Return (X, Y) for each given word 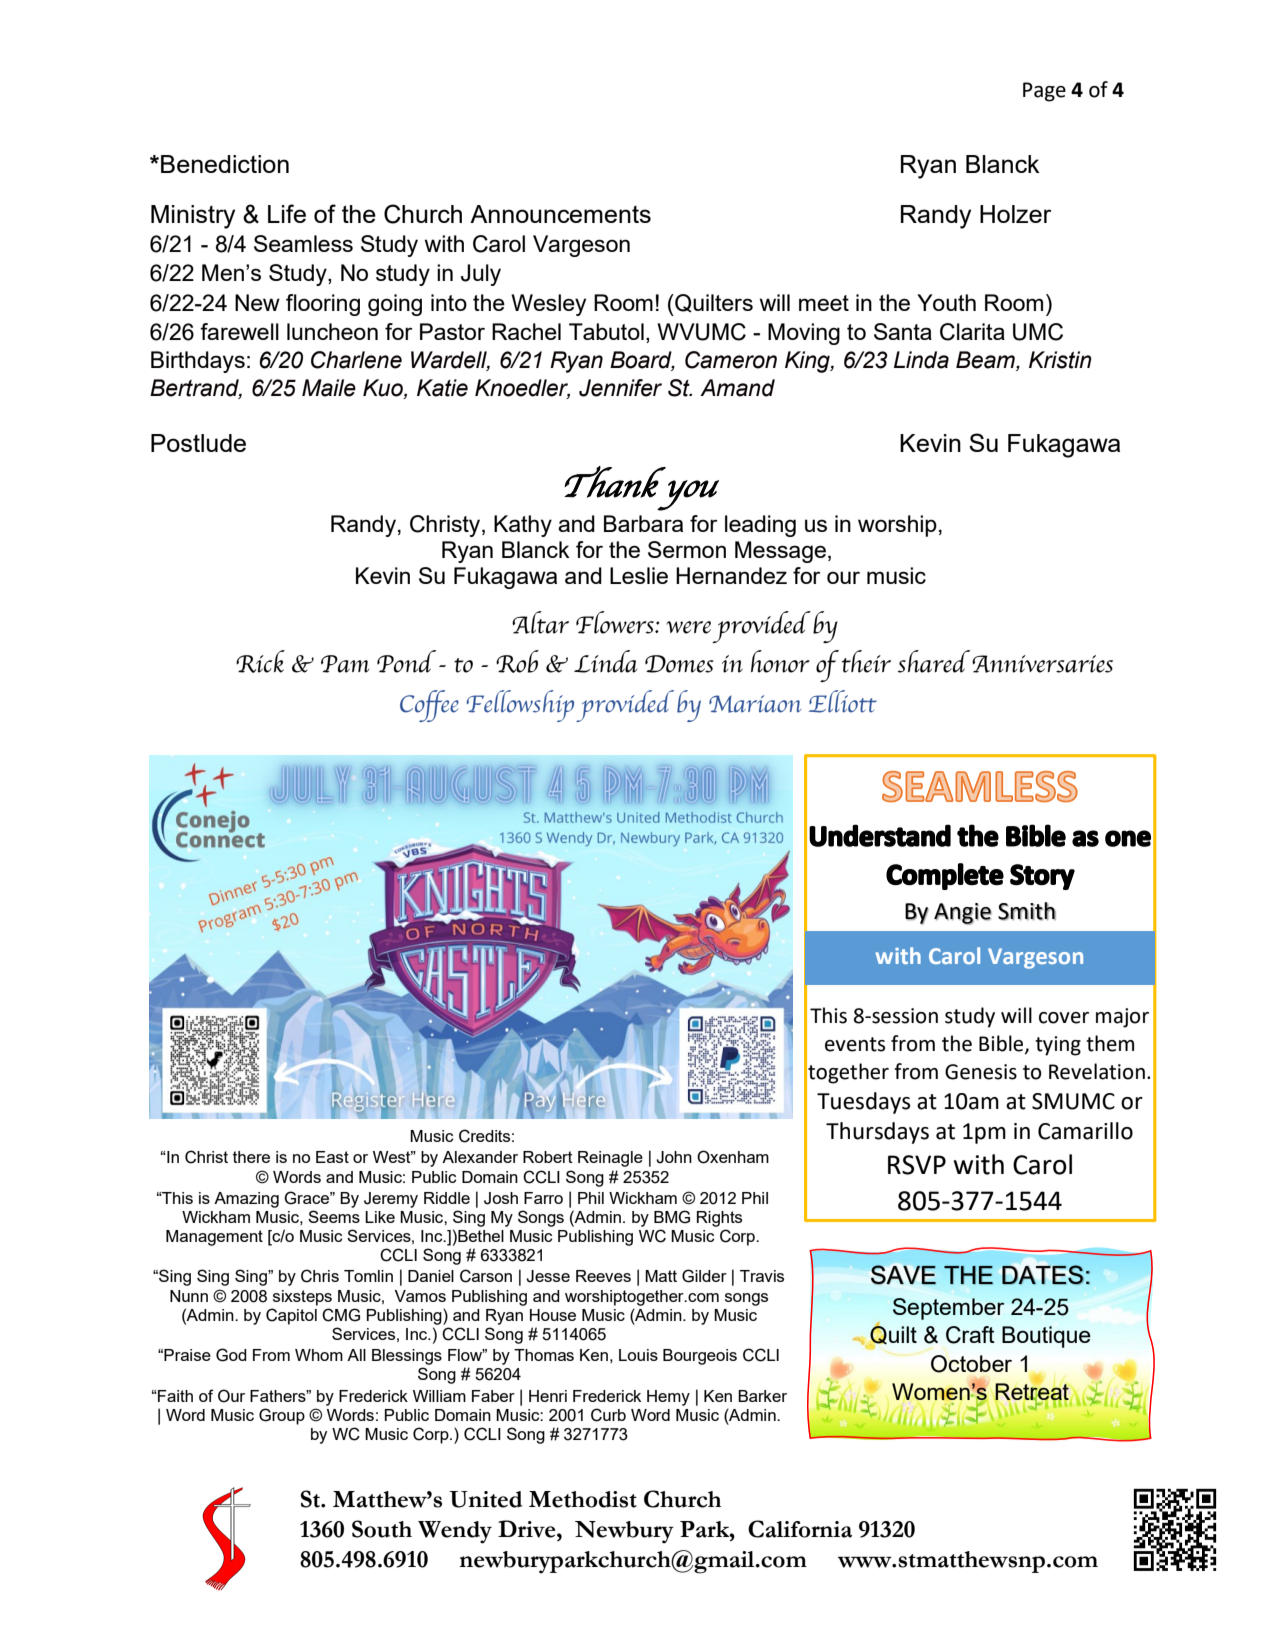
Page (1044, 92)
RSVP (917, 1165)
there (251, 1157)
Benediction (225, 164)
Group (282, 1416)
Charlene (356, 360)
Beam (986, 361)
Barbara (643, 523)
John (674, 1157)
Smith (1027, 911)
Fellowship (520, 706)
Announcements (560, 214)
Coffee (429, 706)
